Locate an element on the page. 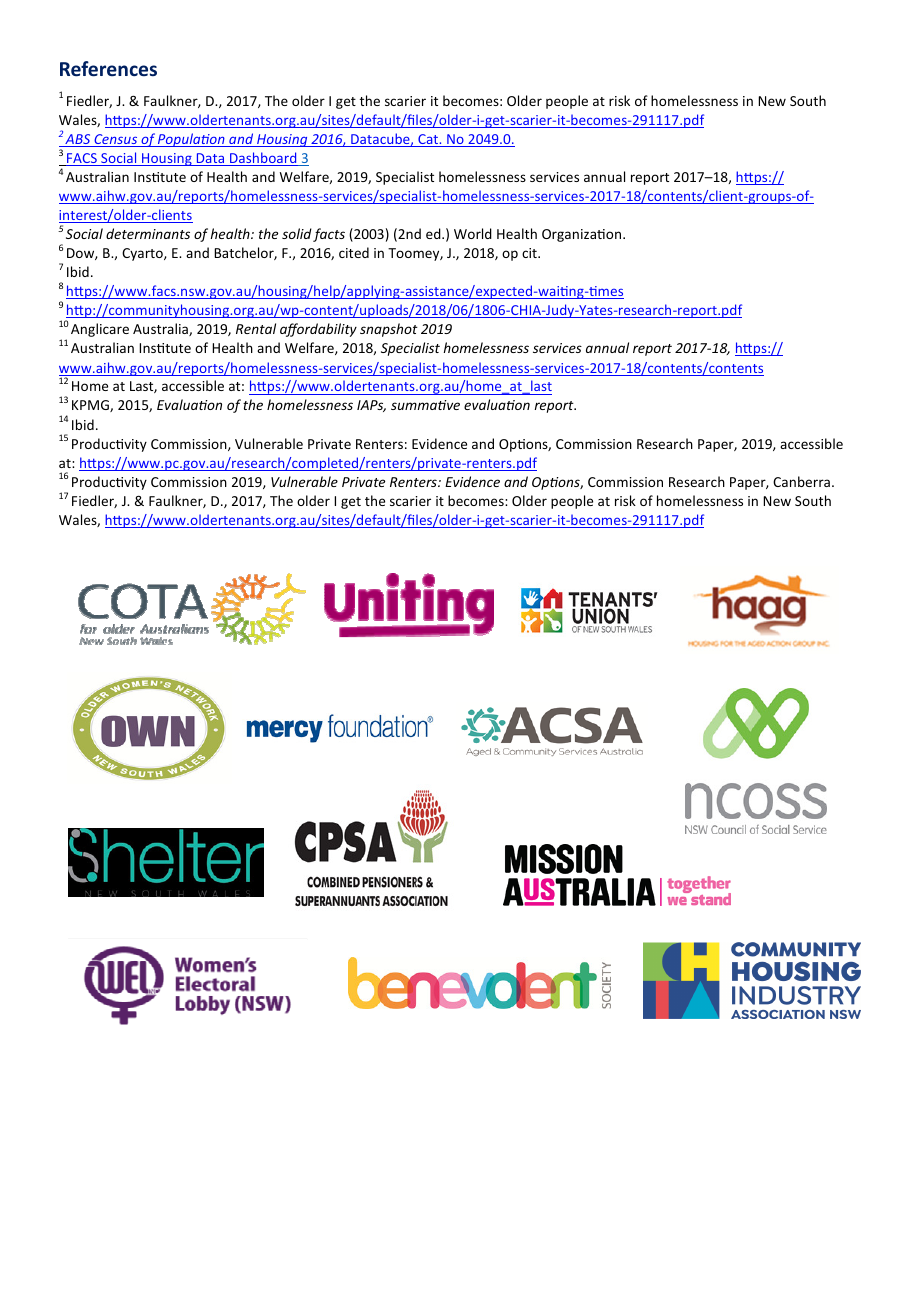  snapshot is located at coordinates (389, 330).
